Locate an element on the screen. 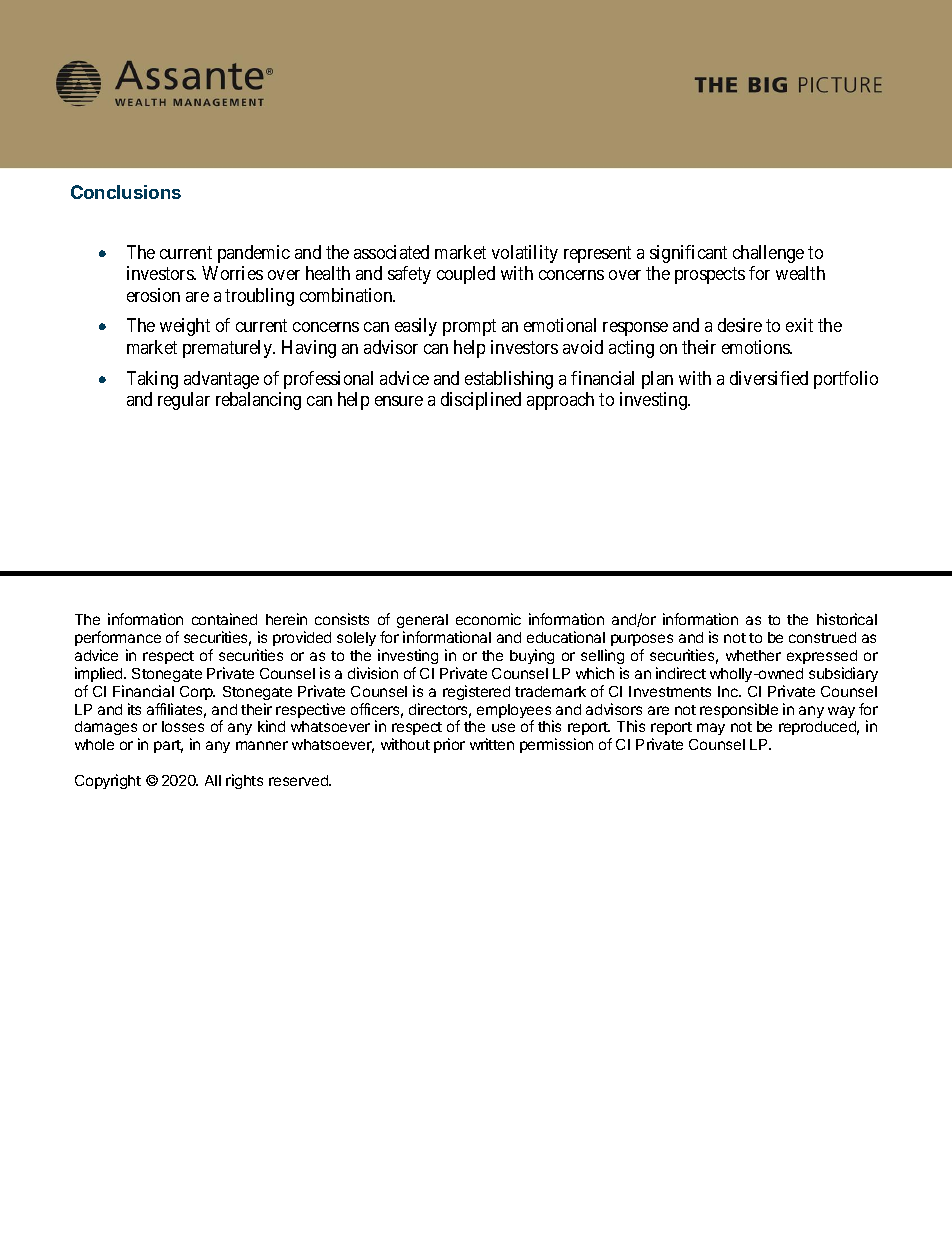 This screenshot has height=1233, width=952. regular is located at coordinates (184, 401).
